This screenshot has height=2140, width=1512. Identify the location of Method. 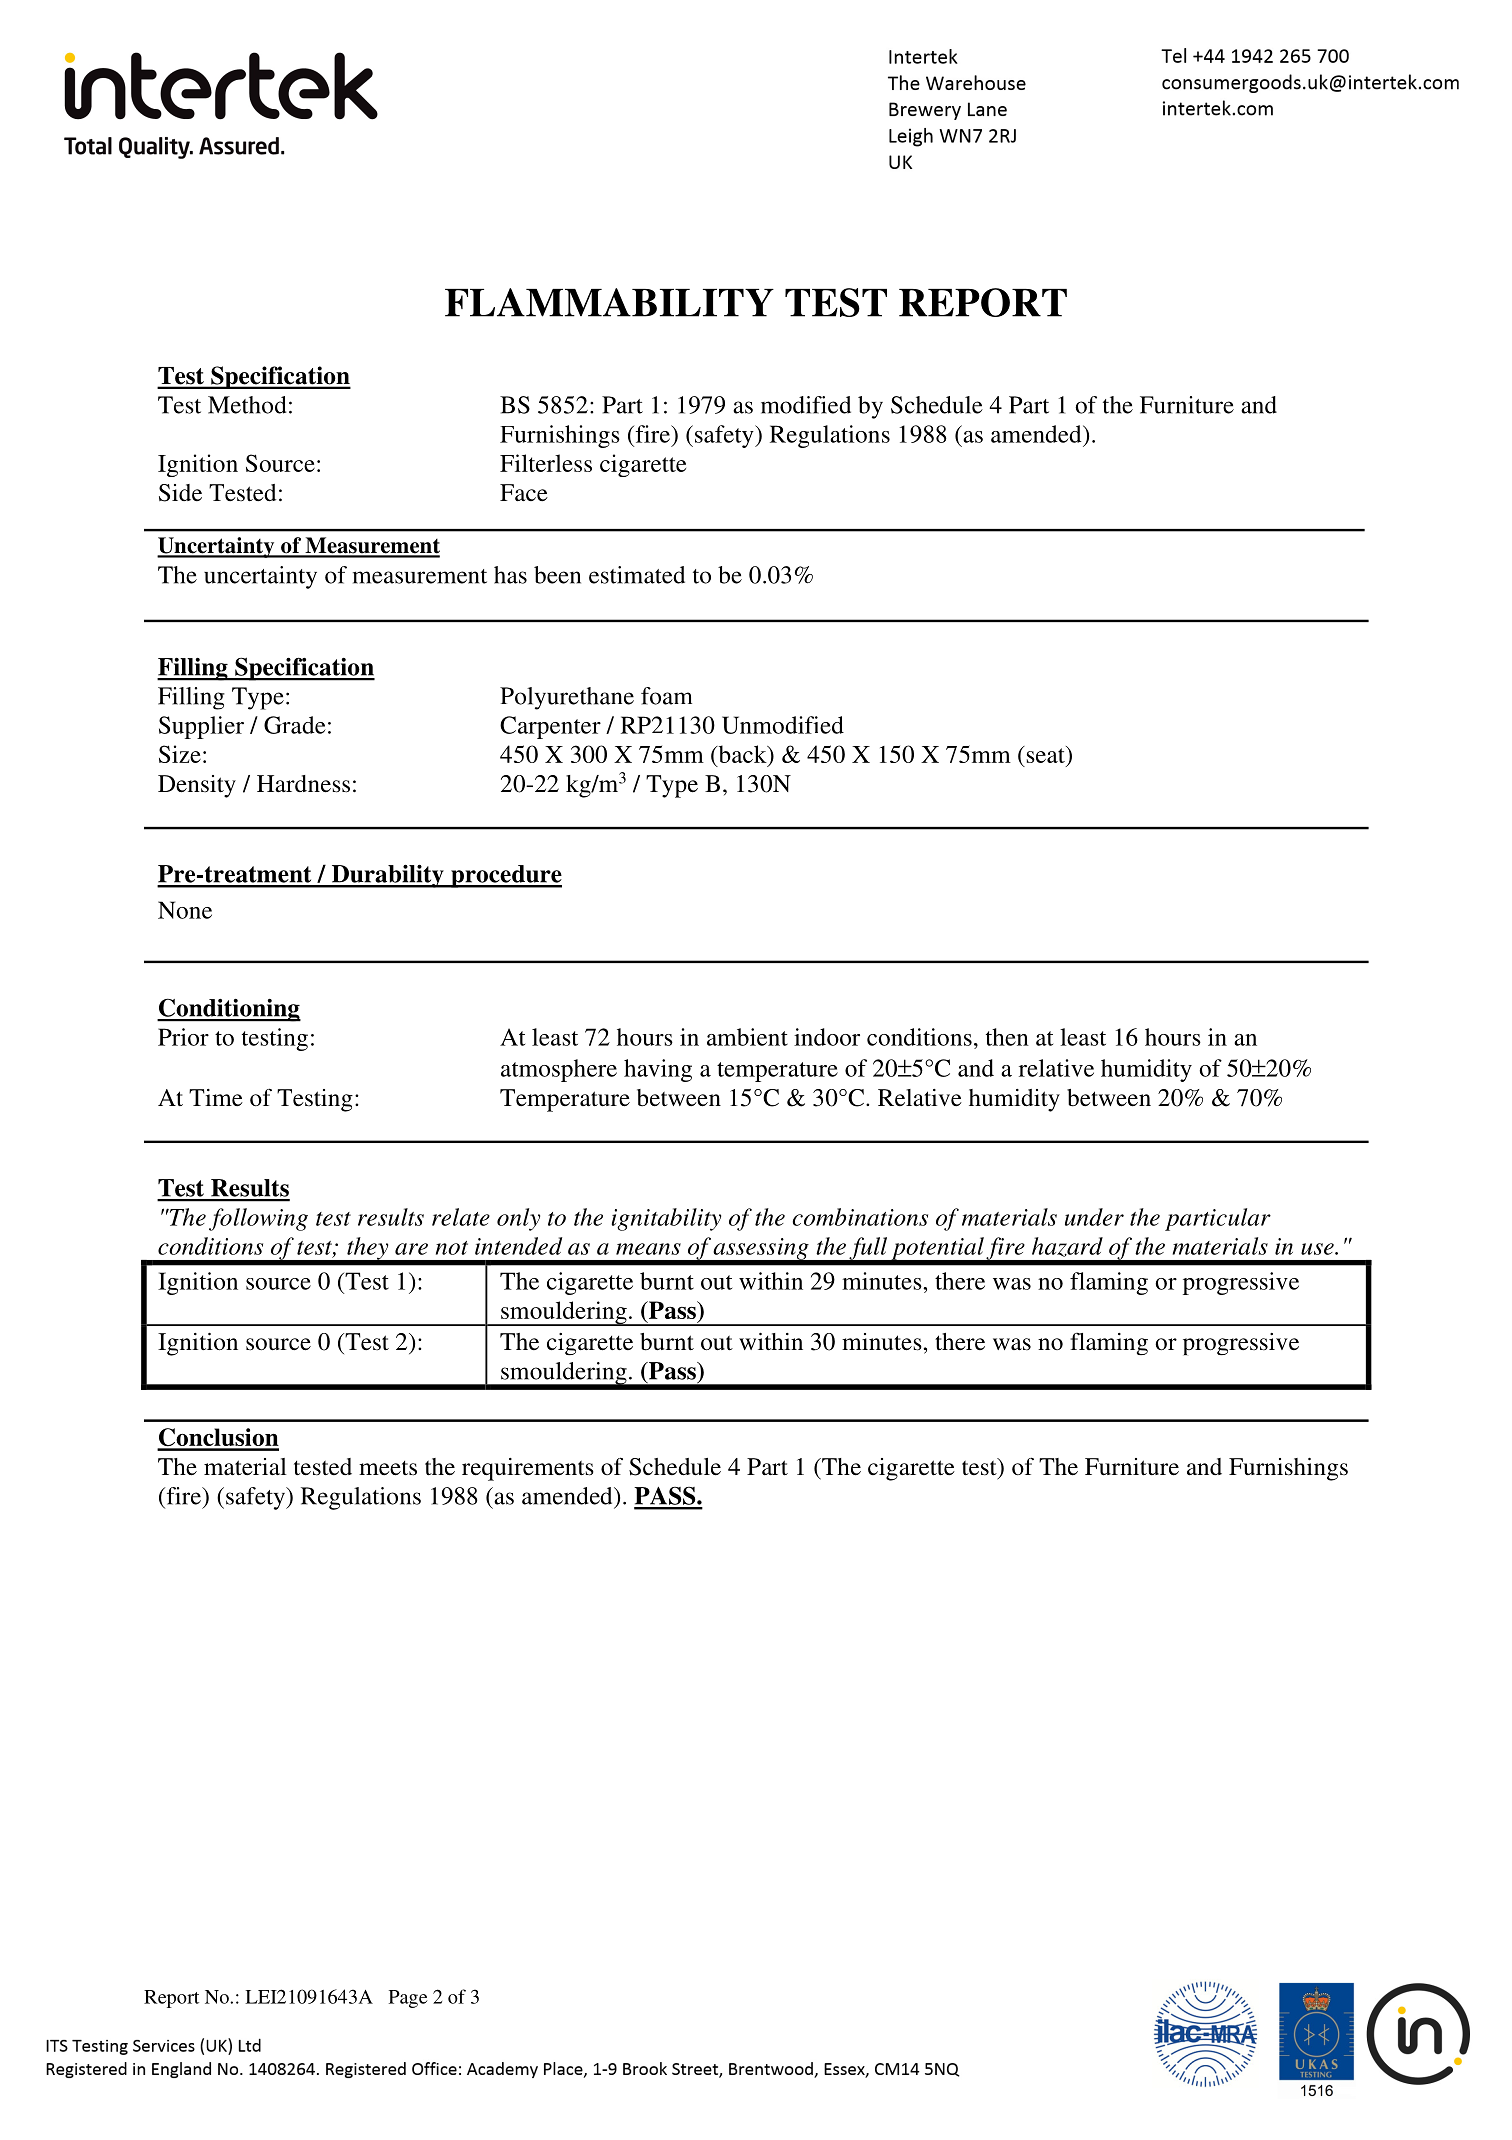
(247, 405).
